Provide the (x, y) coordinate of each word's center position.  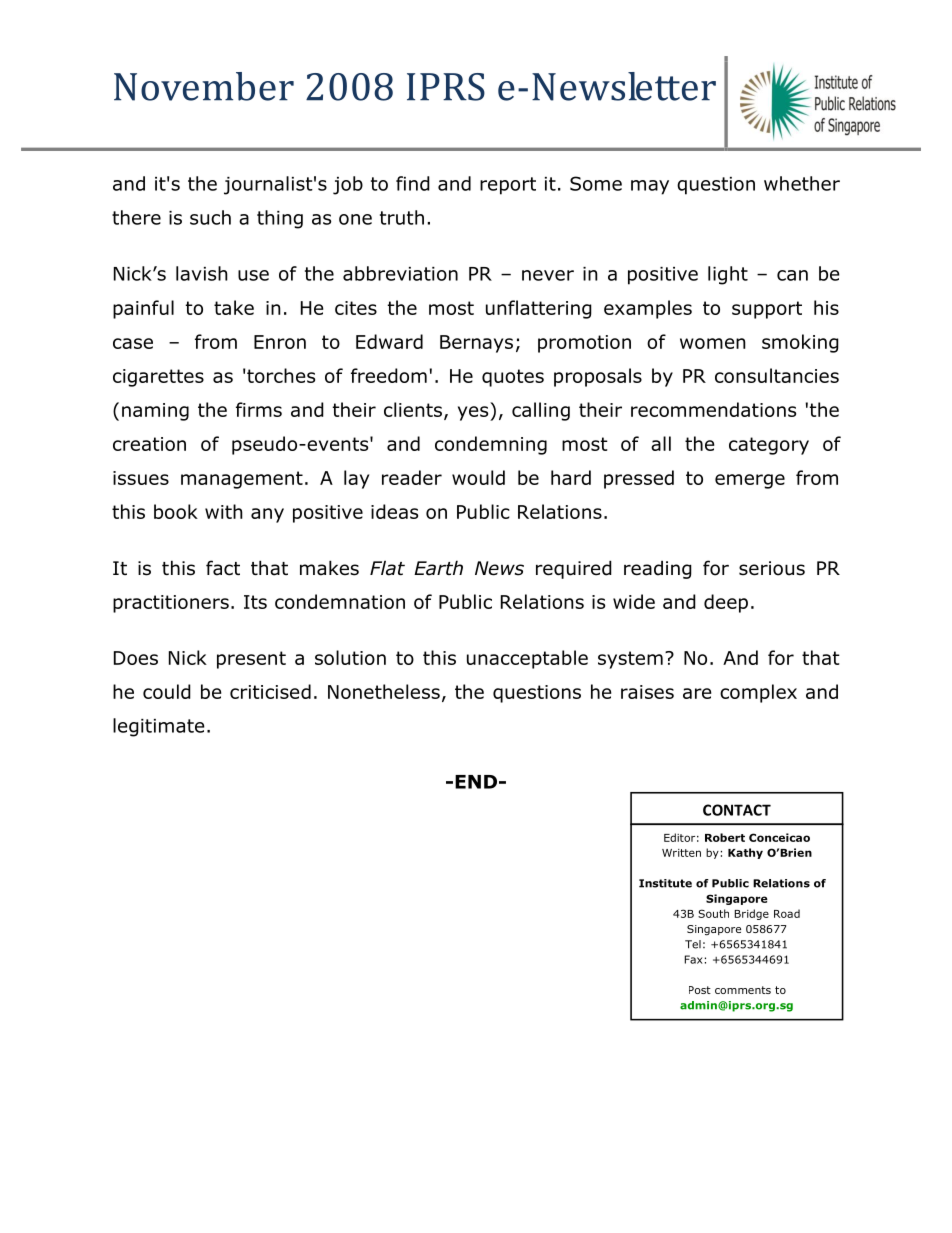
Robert (725, 837)
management (242, 480)
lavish (202, 273)
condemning (491, 445)
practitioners (171, 604)
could (167, 691)
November (204, 86)
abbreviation (400, 273)
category (769, 446)
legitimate (159, 727)
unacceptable (527, 659)
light (728, 275)
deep (726, 603)
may (650, 187)
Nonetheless (384, 691)
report (508, 186)
